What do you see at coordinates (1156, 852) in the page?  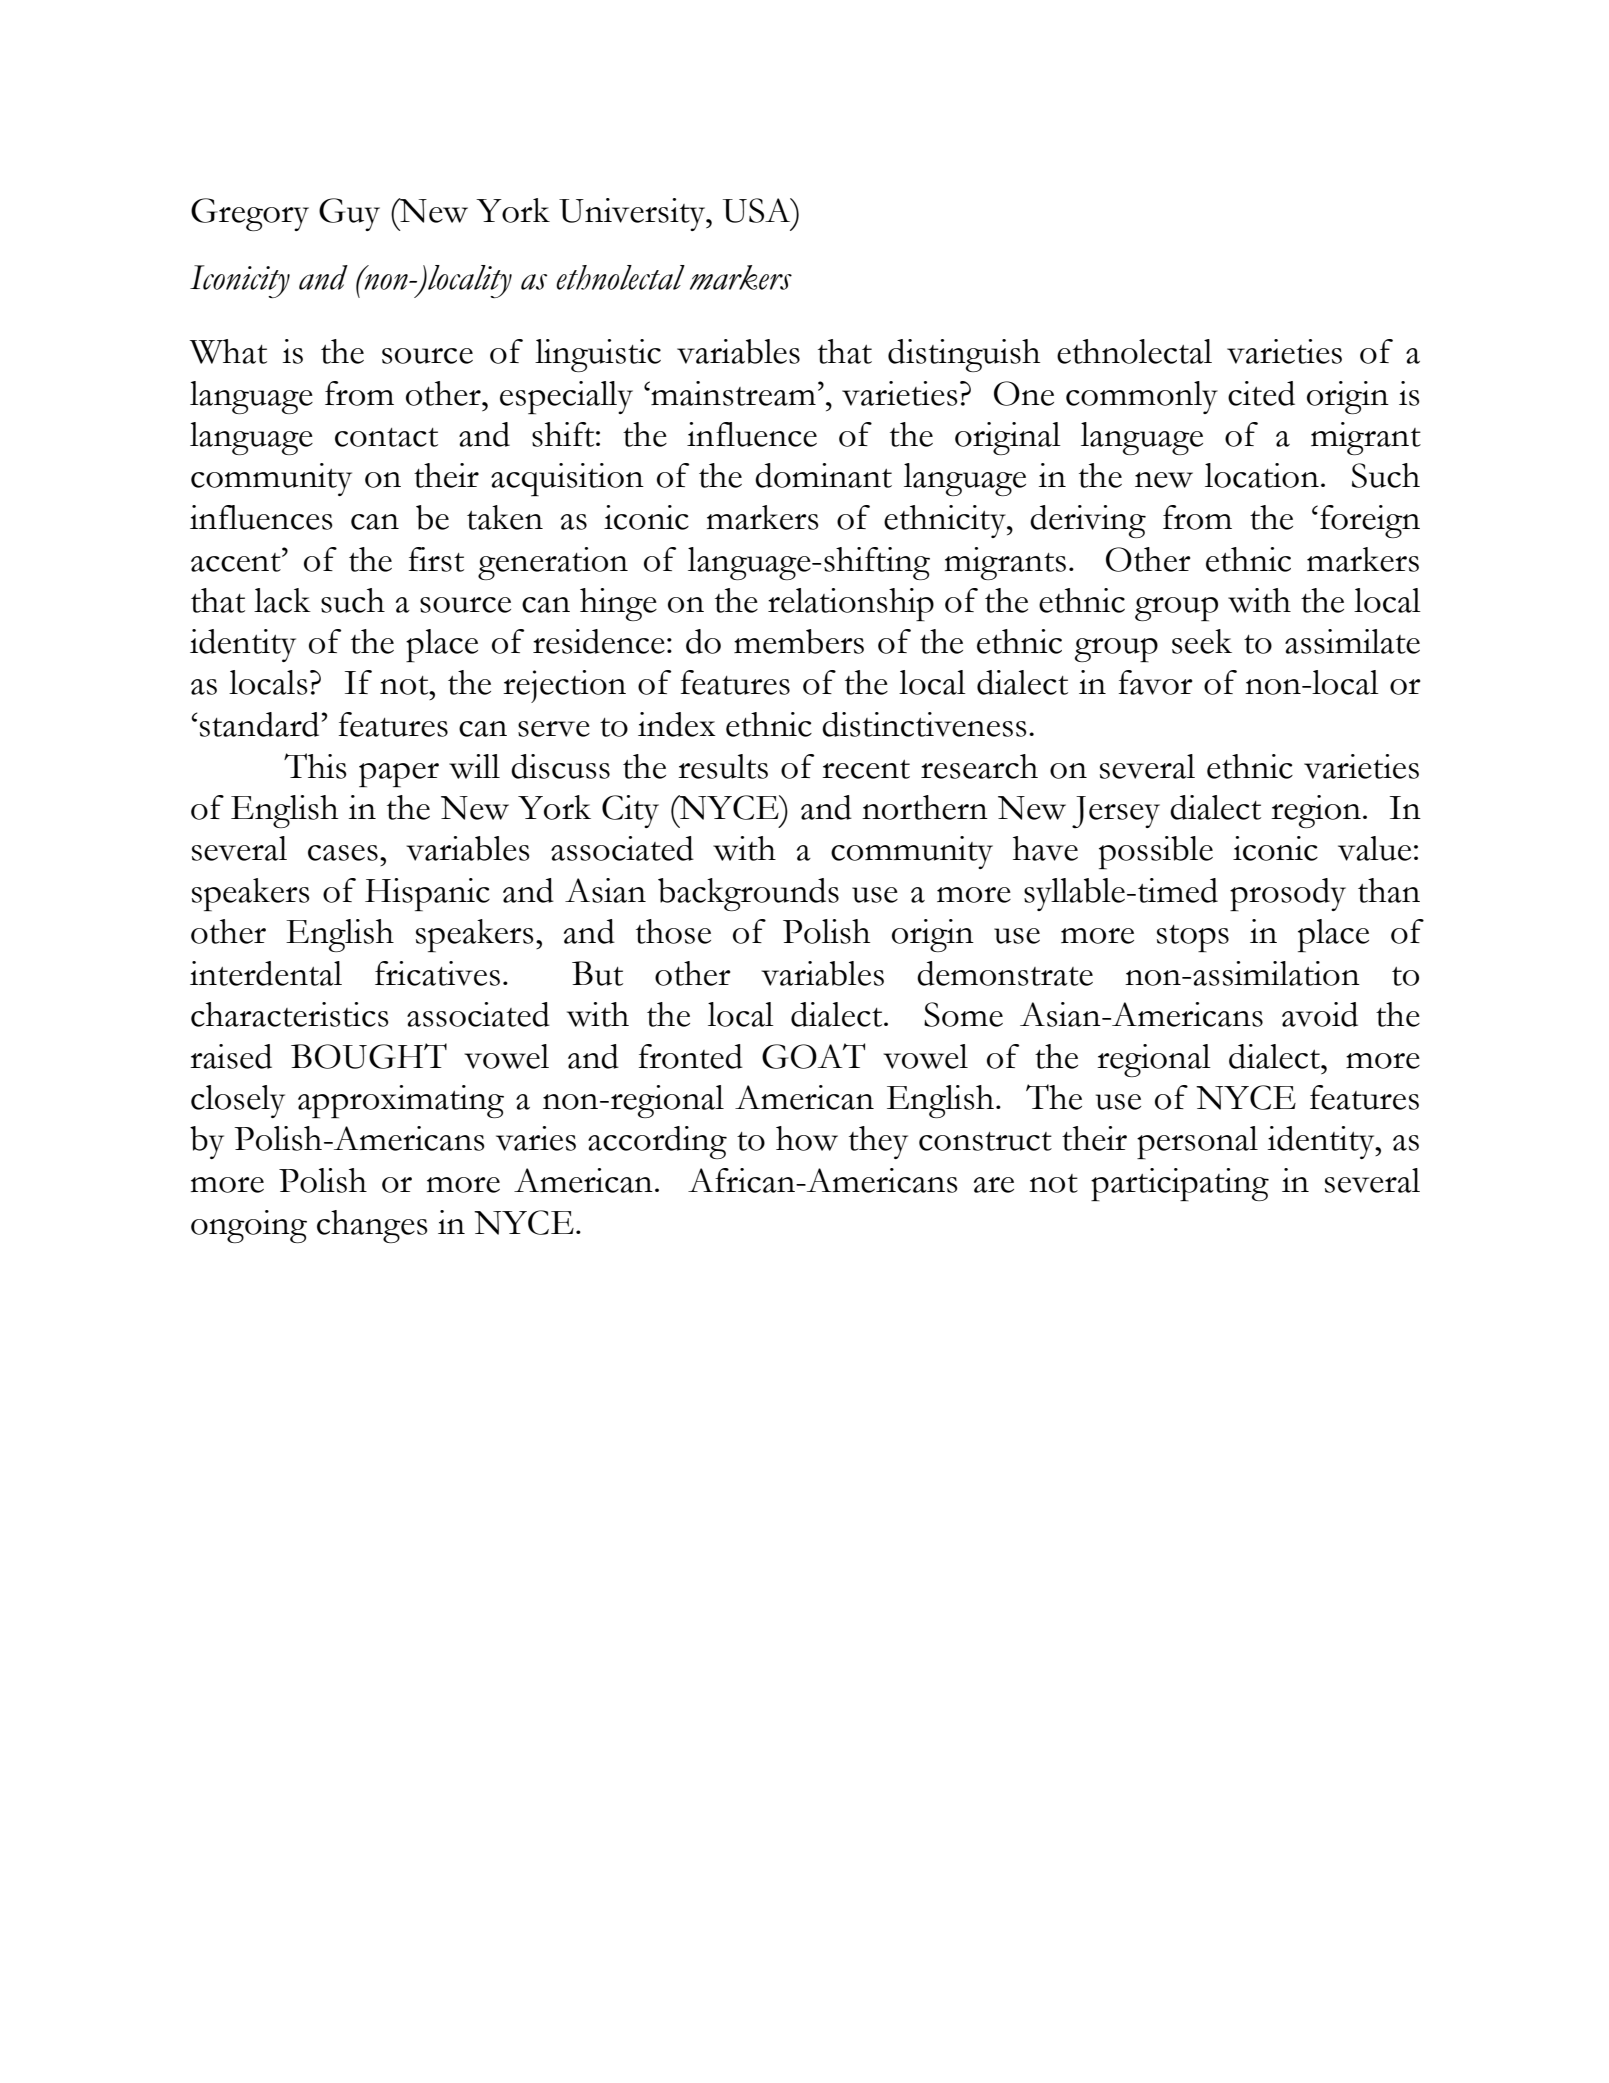 I see `possible` at bounding box center [1156, 852].
